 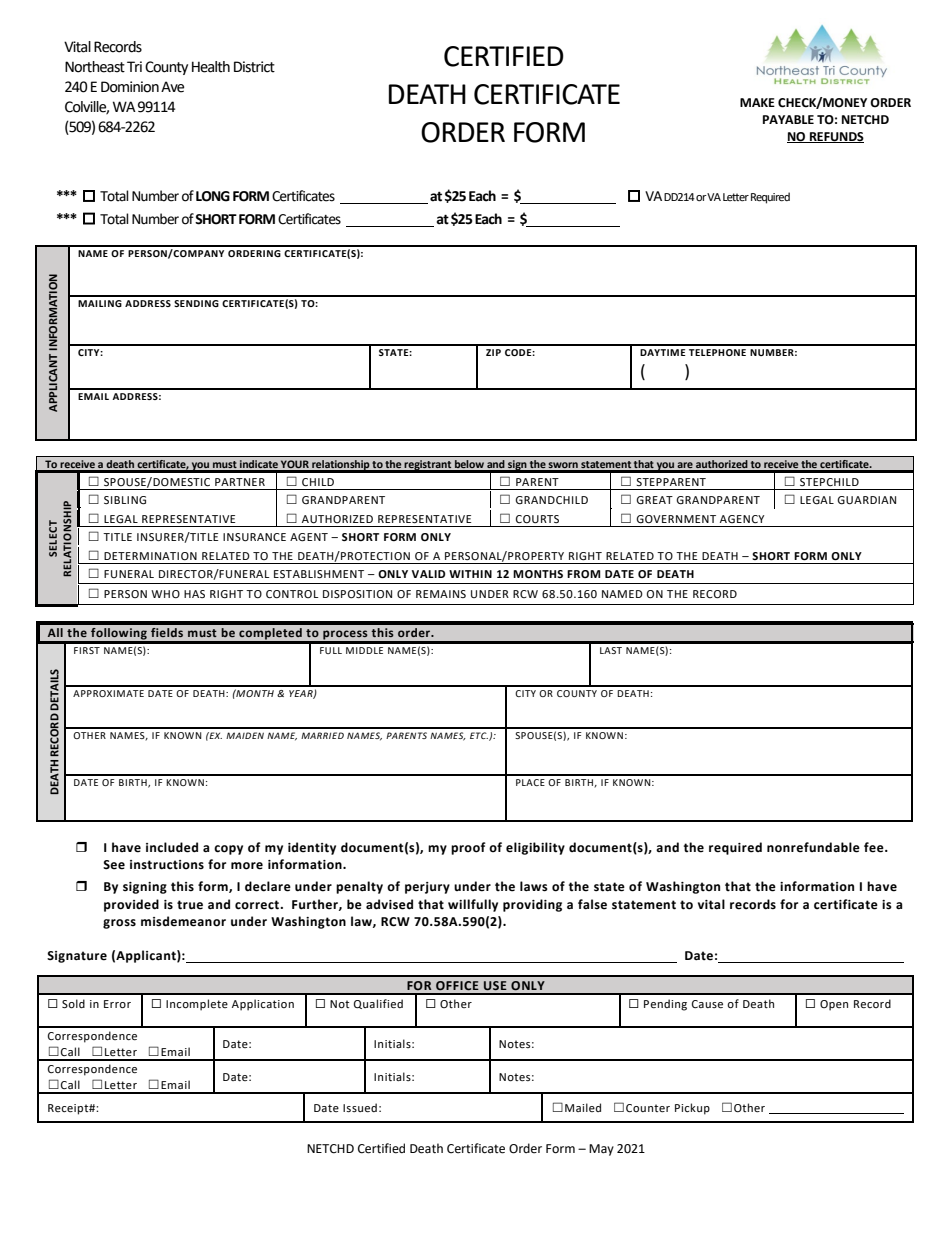 I want to click on MAKE, so click(x=757, y=102).
